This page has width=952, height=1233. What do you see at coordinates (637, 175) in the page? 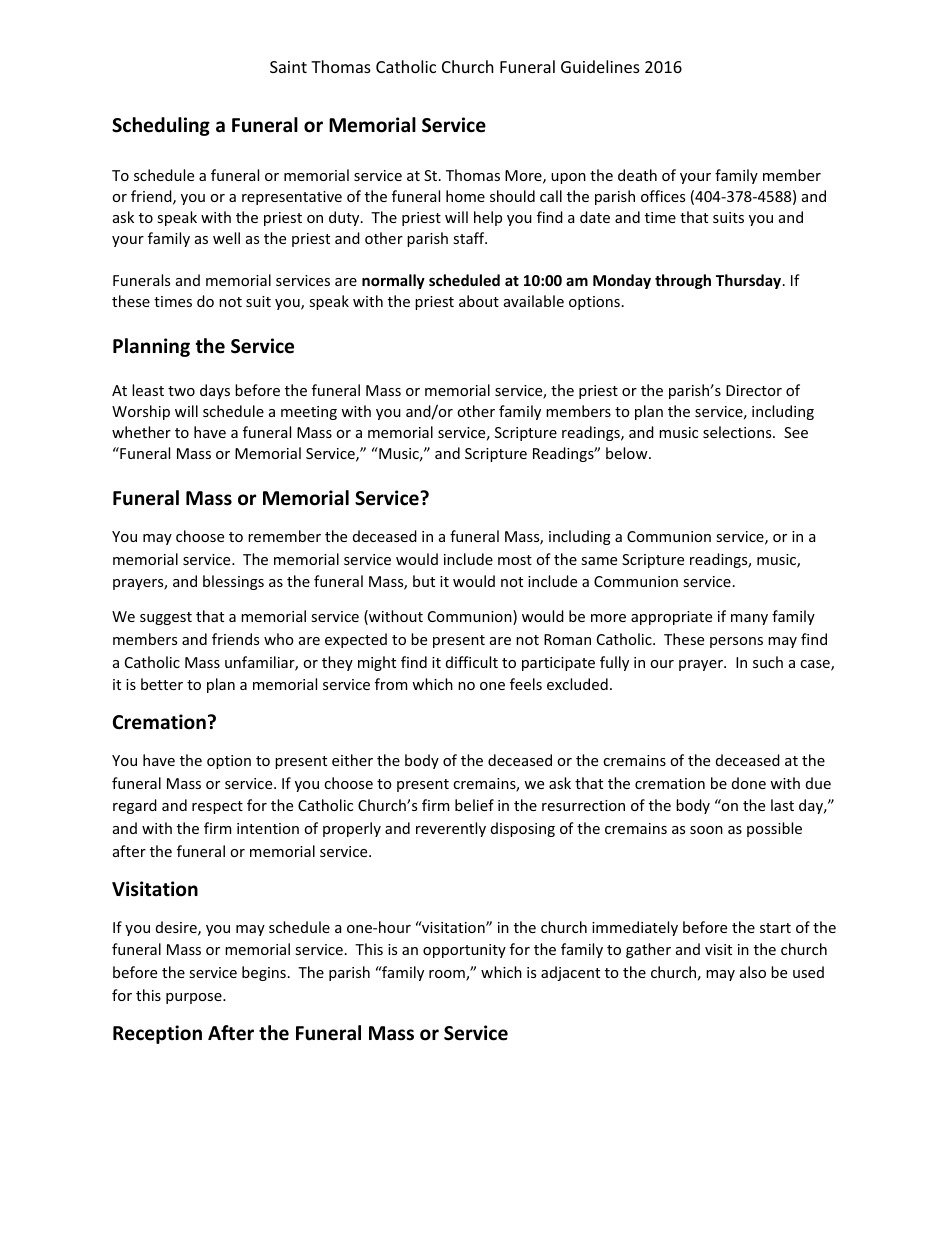
I see `death` at bounding box center [637, 175].
